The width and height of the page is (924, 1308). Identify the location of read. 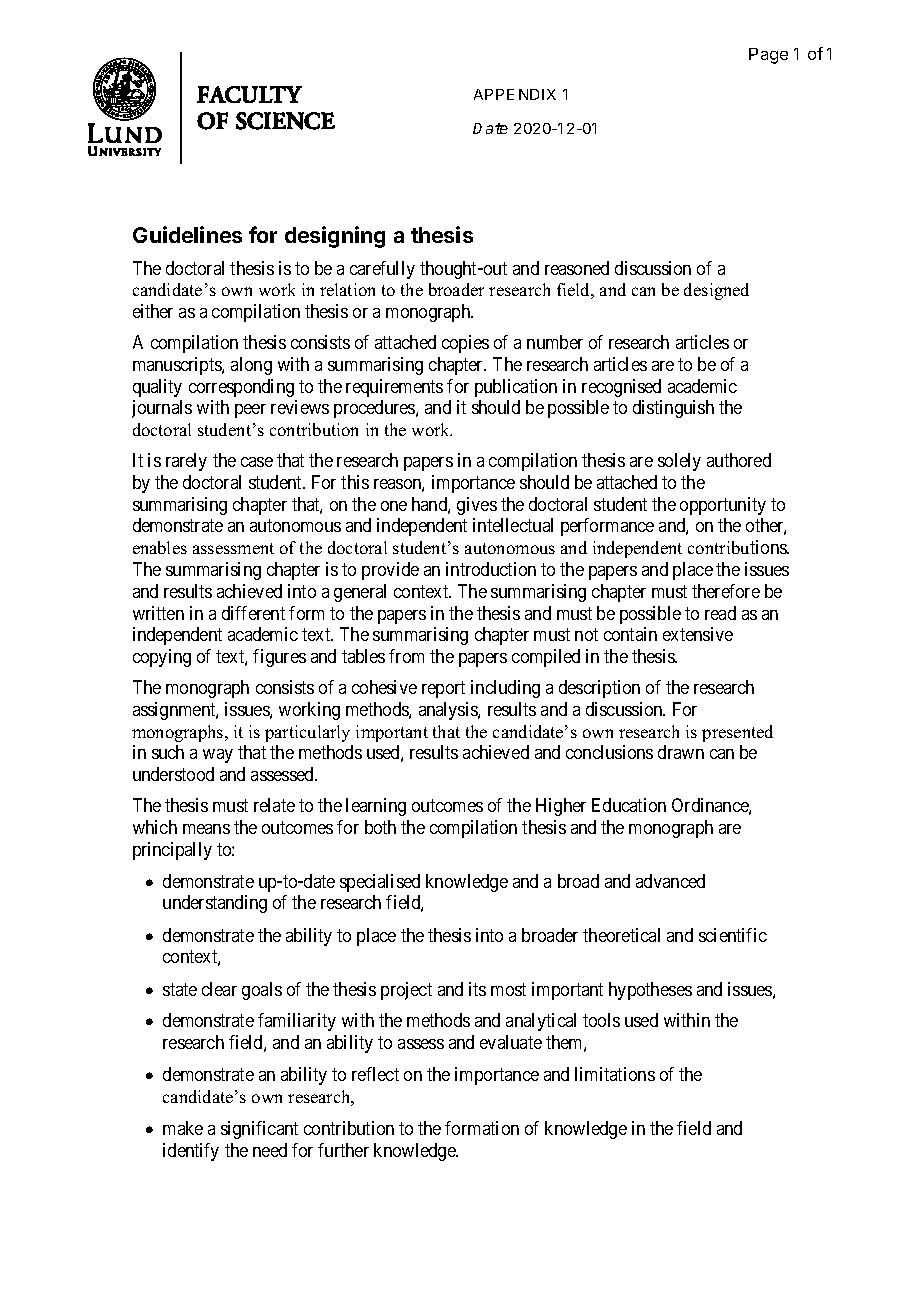
(720, 613).
